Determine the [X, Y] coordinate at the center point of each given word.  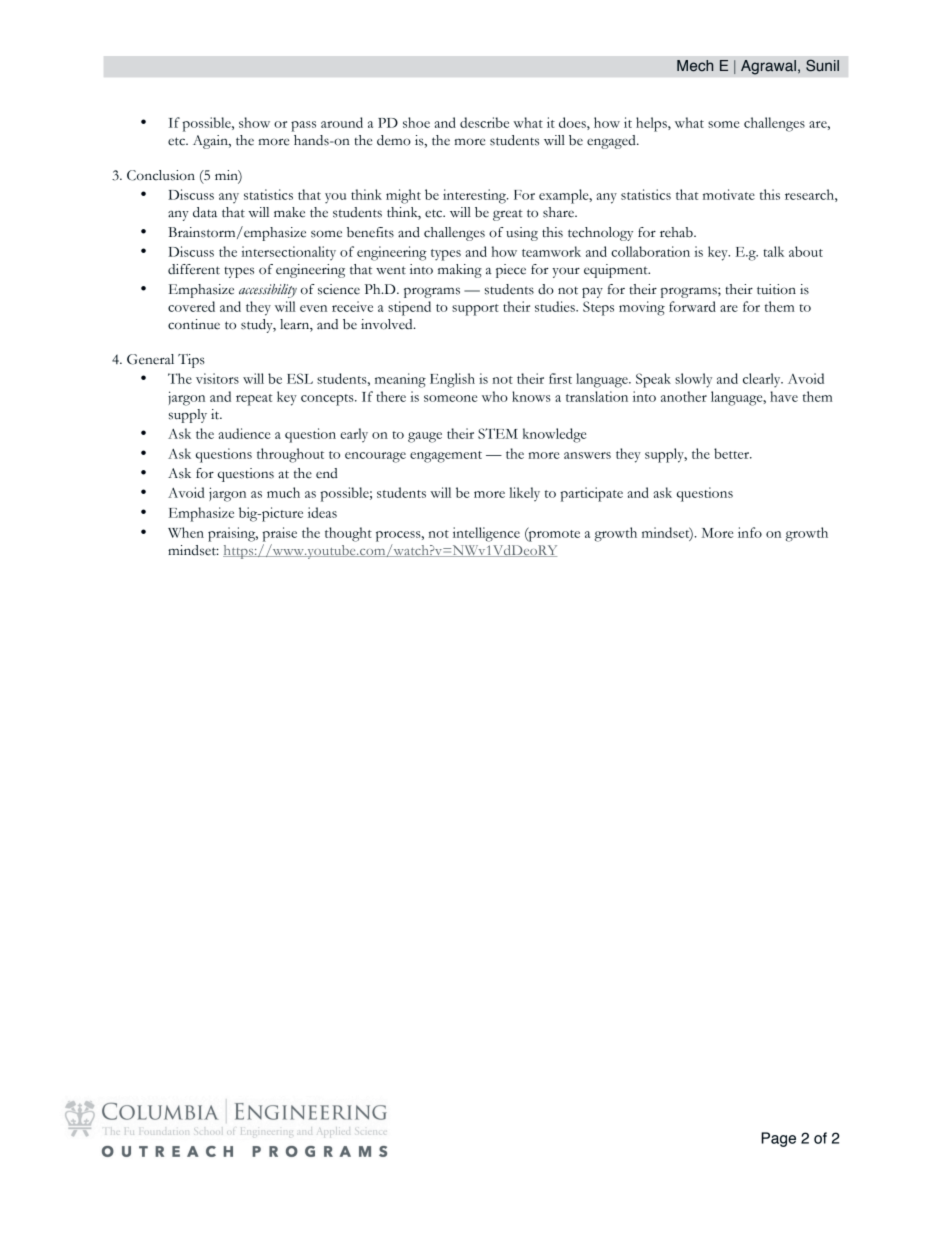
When [186, 532]
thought [348, 534]
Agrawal [768, 67]
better [733, 453]
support [475, 310]
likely [524, 494]
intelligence [486, 534]
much [283, 492]
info [750, 532]
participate [591, 494]
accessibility [268, 291]
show [254, 122]
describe [484, 122]
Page [778, 1139]
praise [279, 534]
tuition [776, 289]
